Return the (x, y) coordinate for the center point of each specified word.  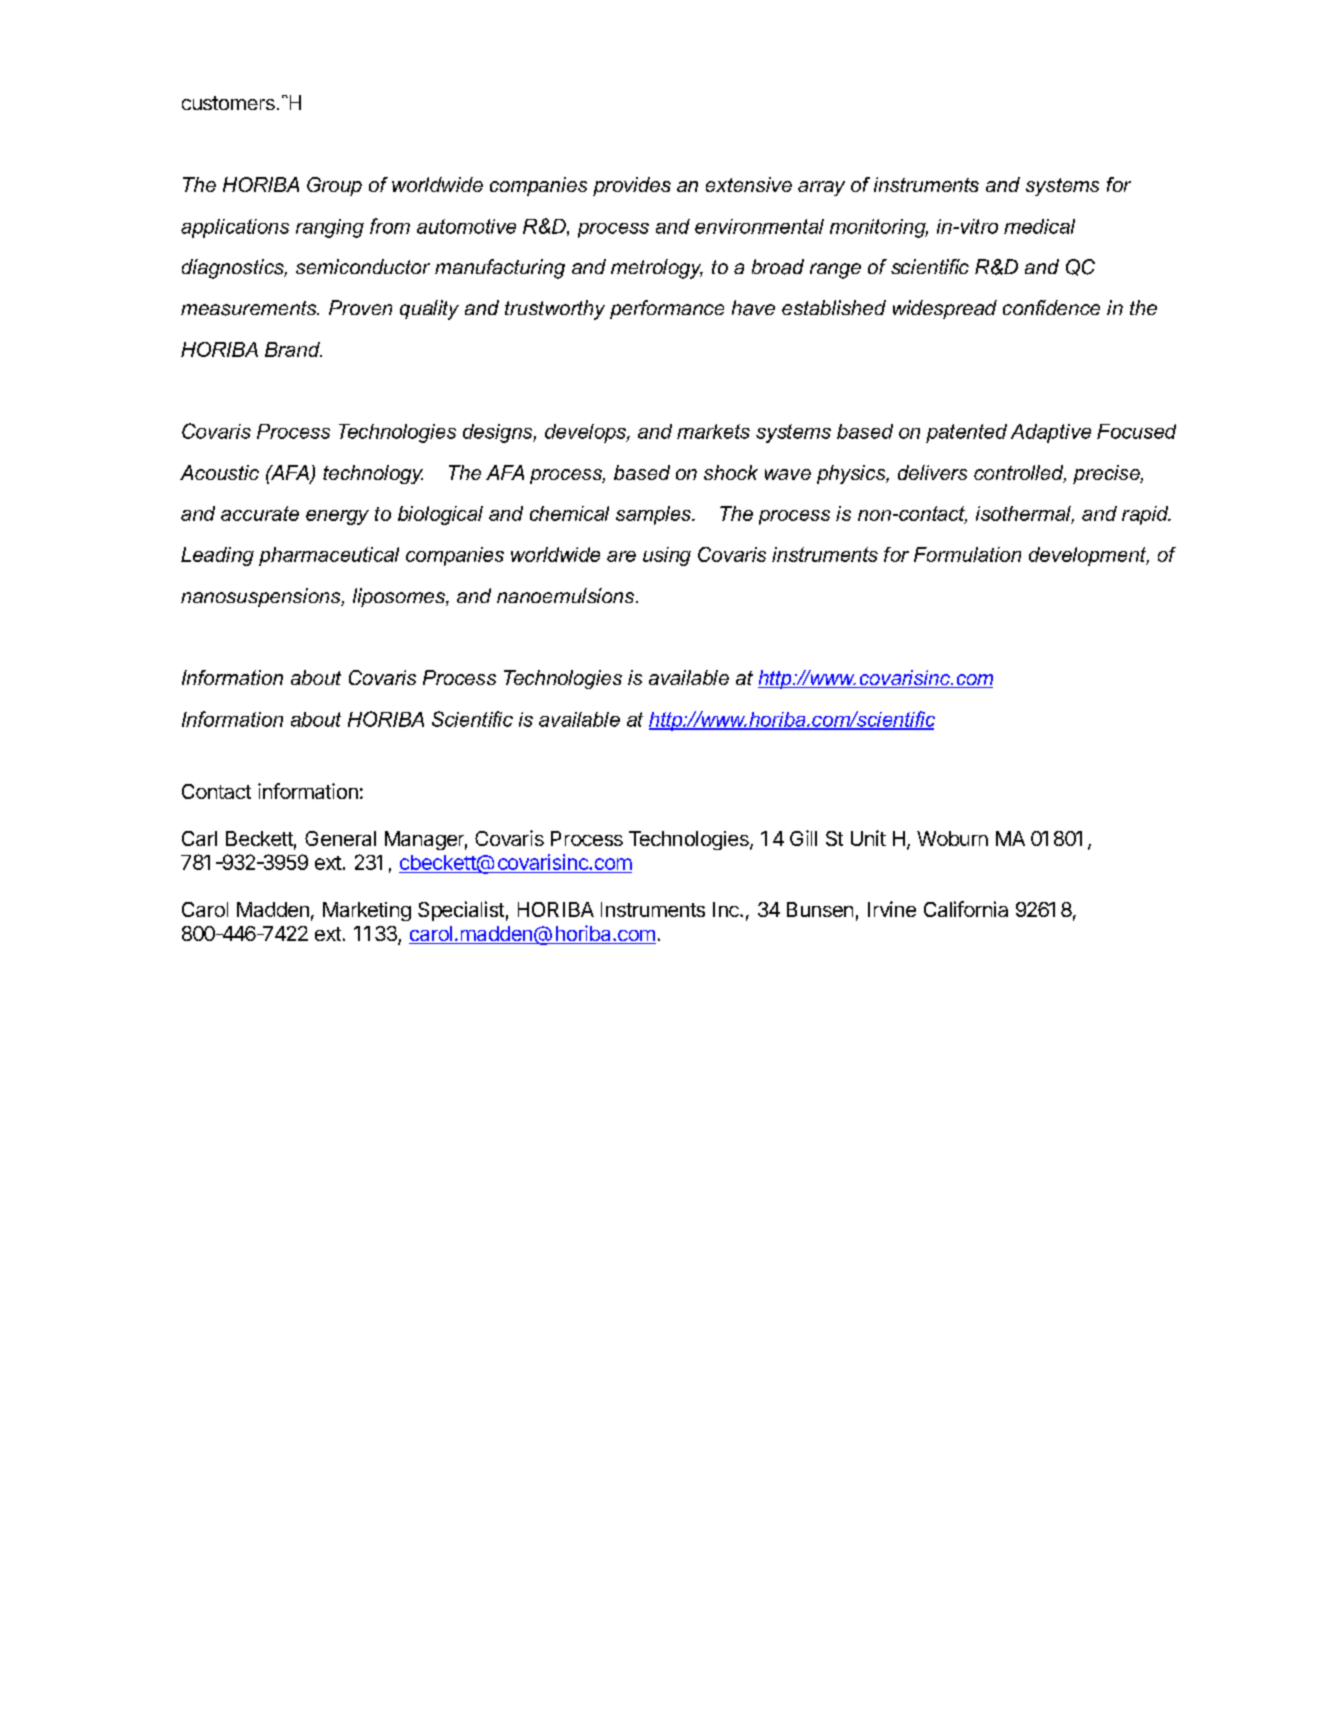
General (340, 838)
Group (334, 186)
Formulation (967, 554)
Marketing (367, 911)
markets (713, 431)
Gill (803, 838)
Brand (293, 349)
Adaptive (1051, 433)
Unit (868, 838)
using (667, 556)
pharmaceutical (329, 556)
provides (632, 186)
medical (1039, 226)
